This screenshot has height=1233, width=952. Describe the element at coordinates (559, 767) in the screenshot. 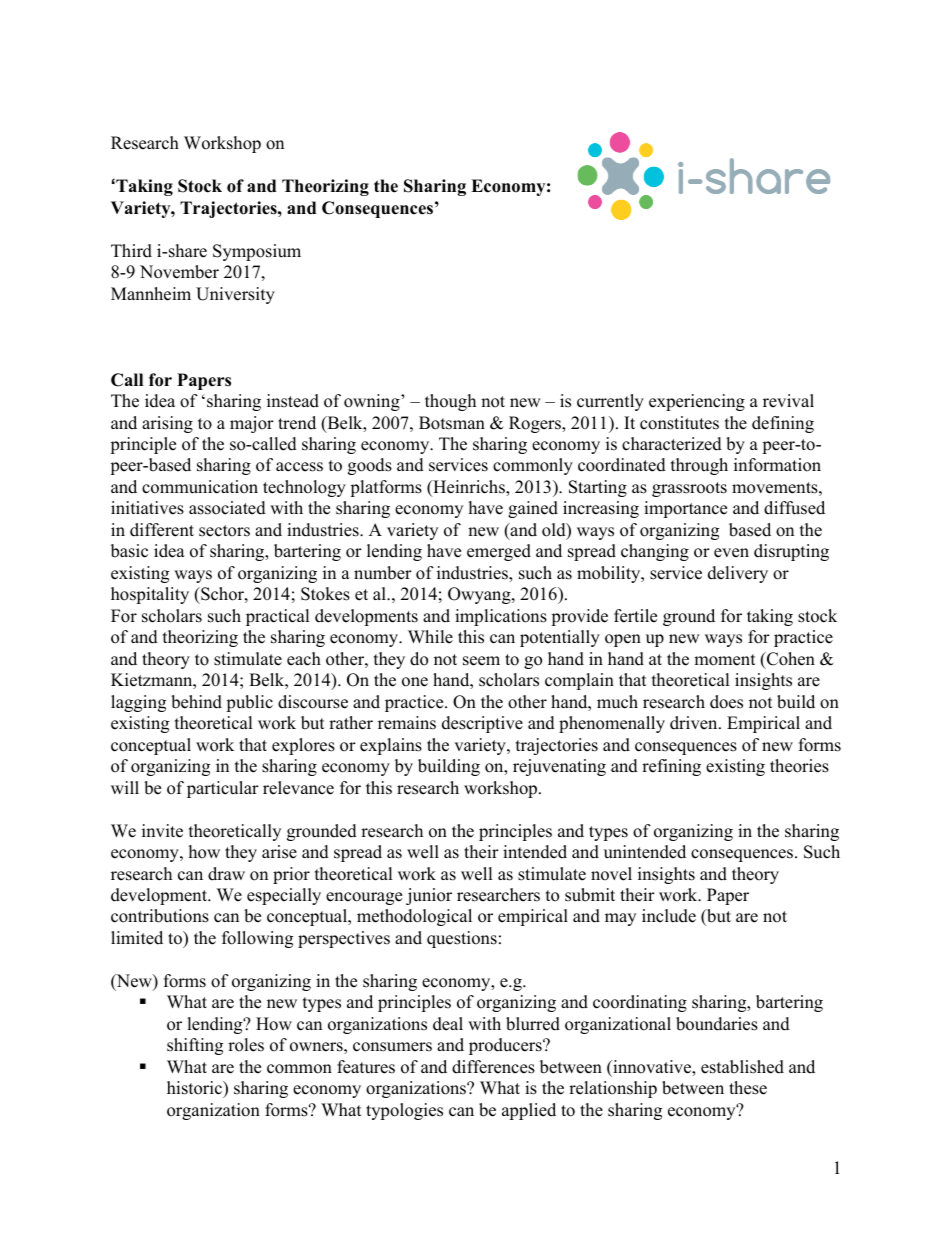

I see `rejuvenating` at that location.
